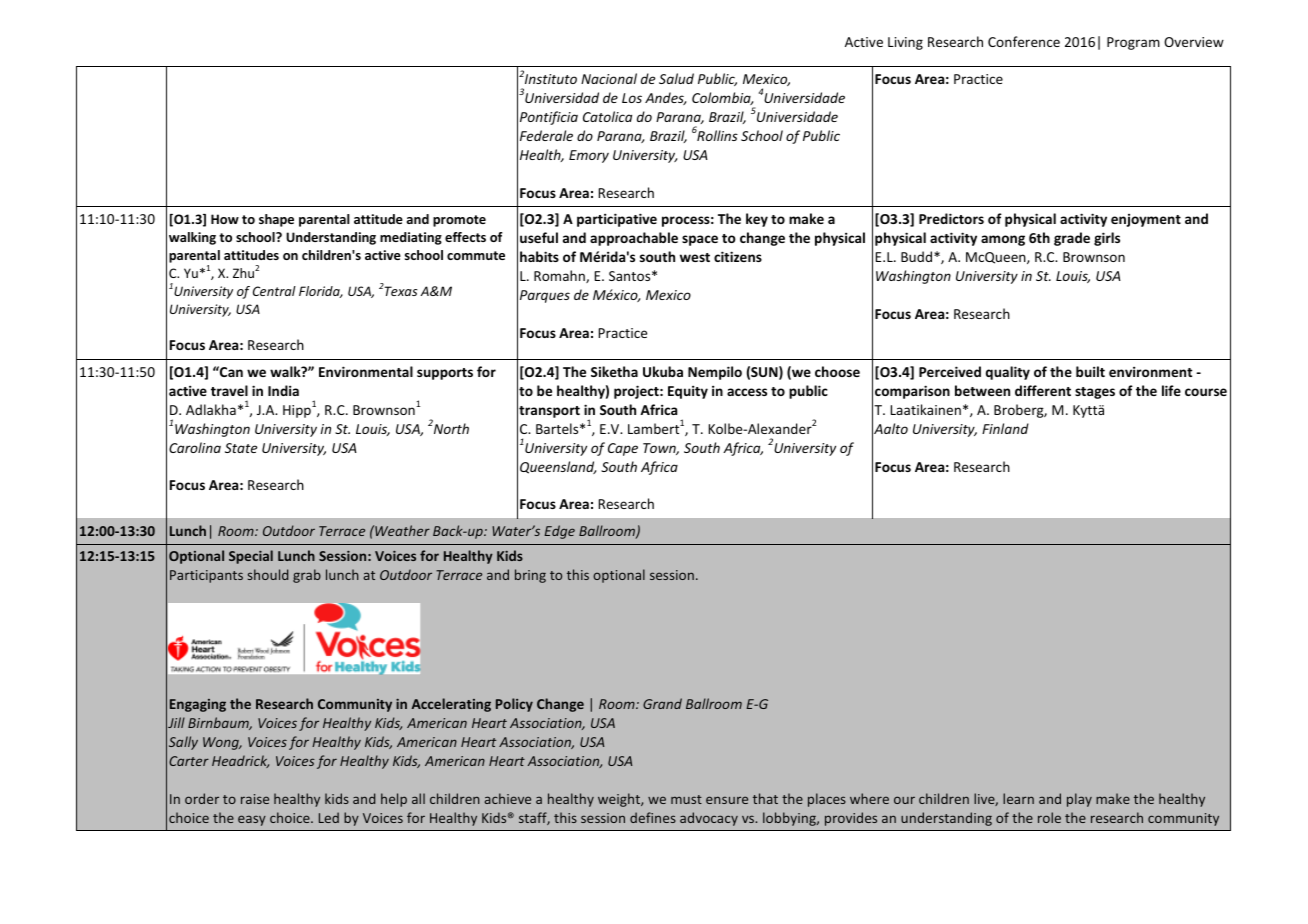 The height and width of the image is (924, 1308). Describe the element at coordinates (276, 220) in the image. I see `shape` at that location.
